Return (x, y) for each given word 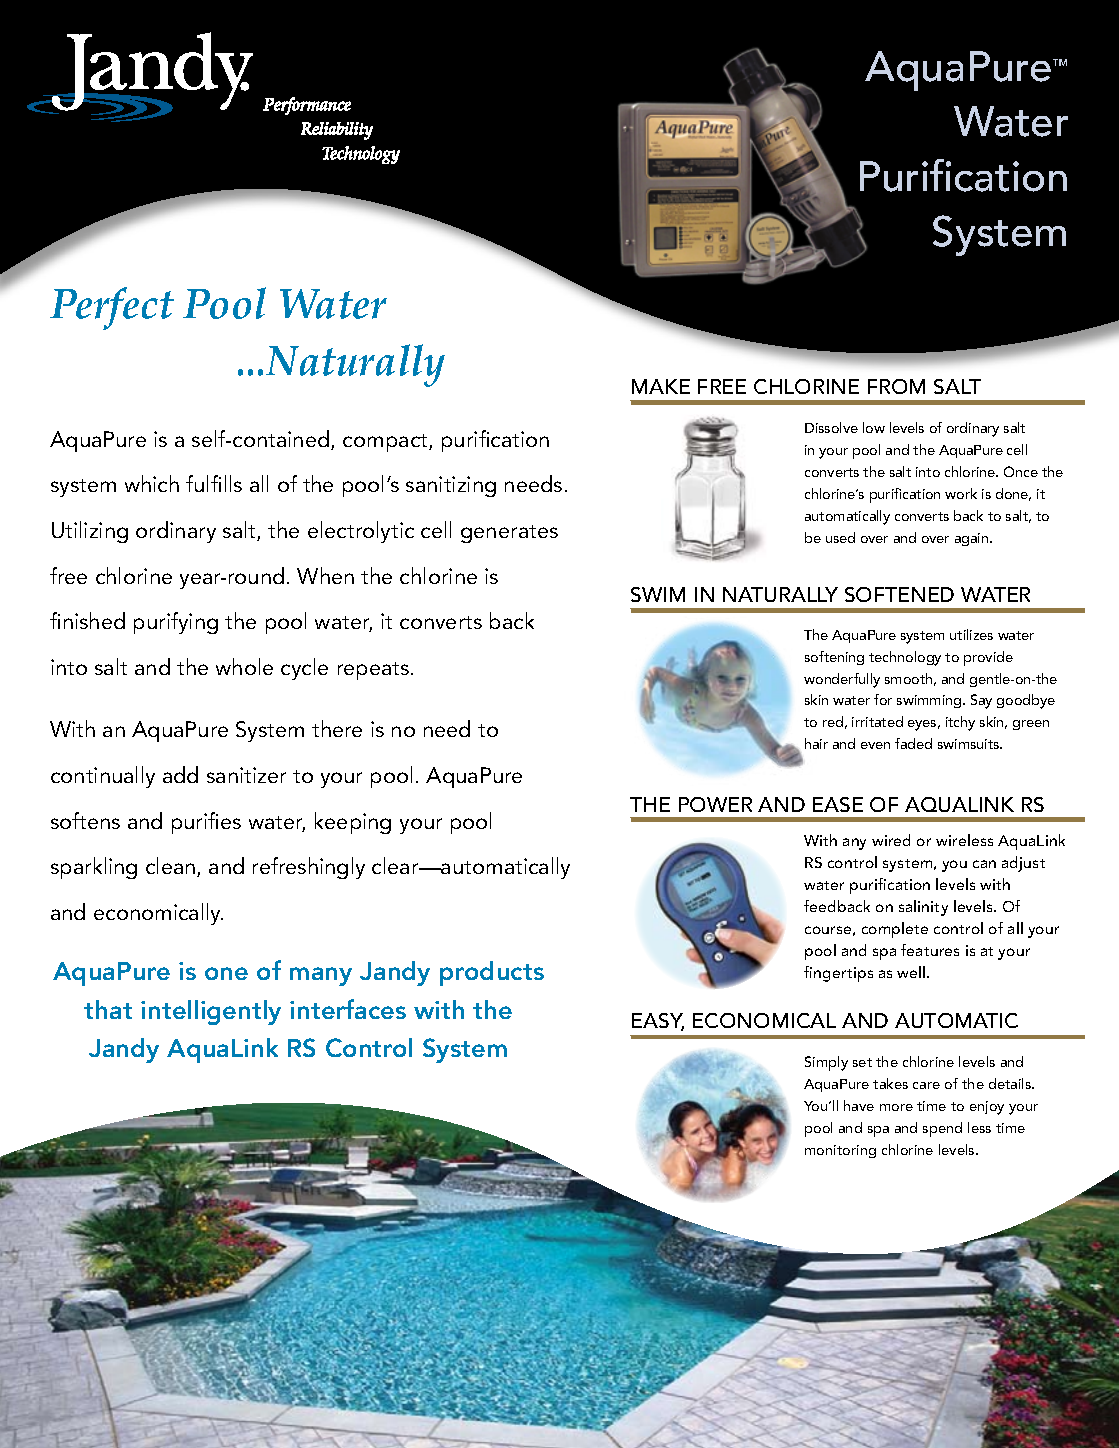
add (180, 774)
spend (942, 1129)
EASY (658, 1022)
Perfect (112, 308)
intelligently (211, 1012)
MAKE (661, 386)
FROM (896, 386)
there (337, 728)
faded (913, 743)
